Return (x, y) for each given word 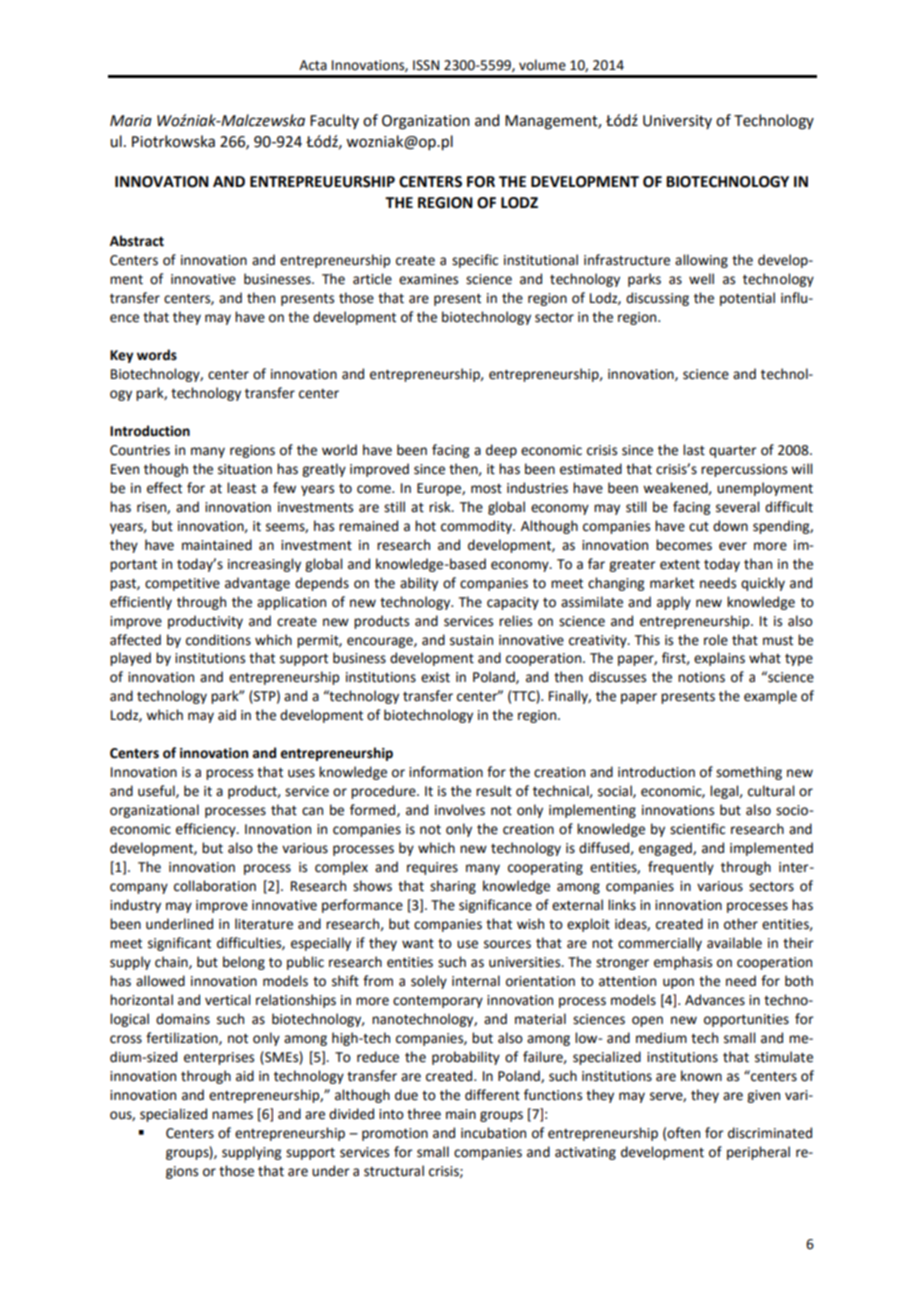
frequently (681, 868)
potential (747, 299)
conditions (218, 640)
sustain (471, 640)
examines (428, 279)
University (677, 122)
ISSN (426, 65)
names (232, 1115)
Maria (131, 121)
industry (135, 906)
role (716, 640)
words (157, 355)
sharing (453, 887)
